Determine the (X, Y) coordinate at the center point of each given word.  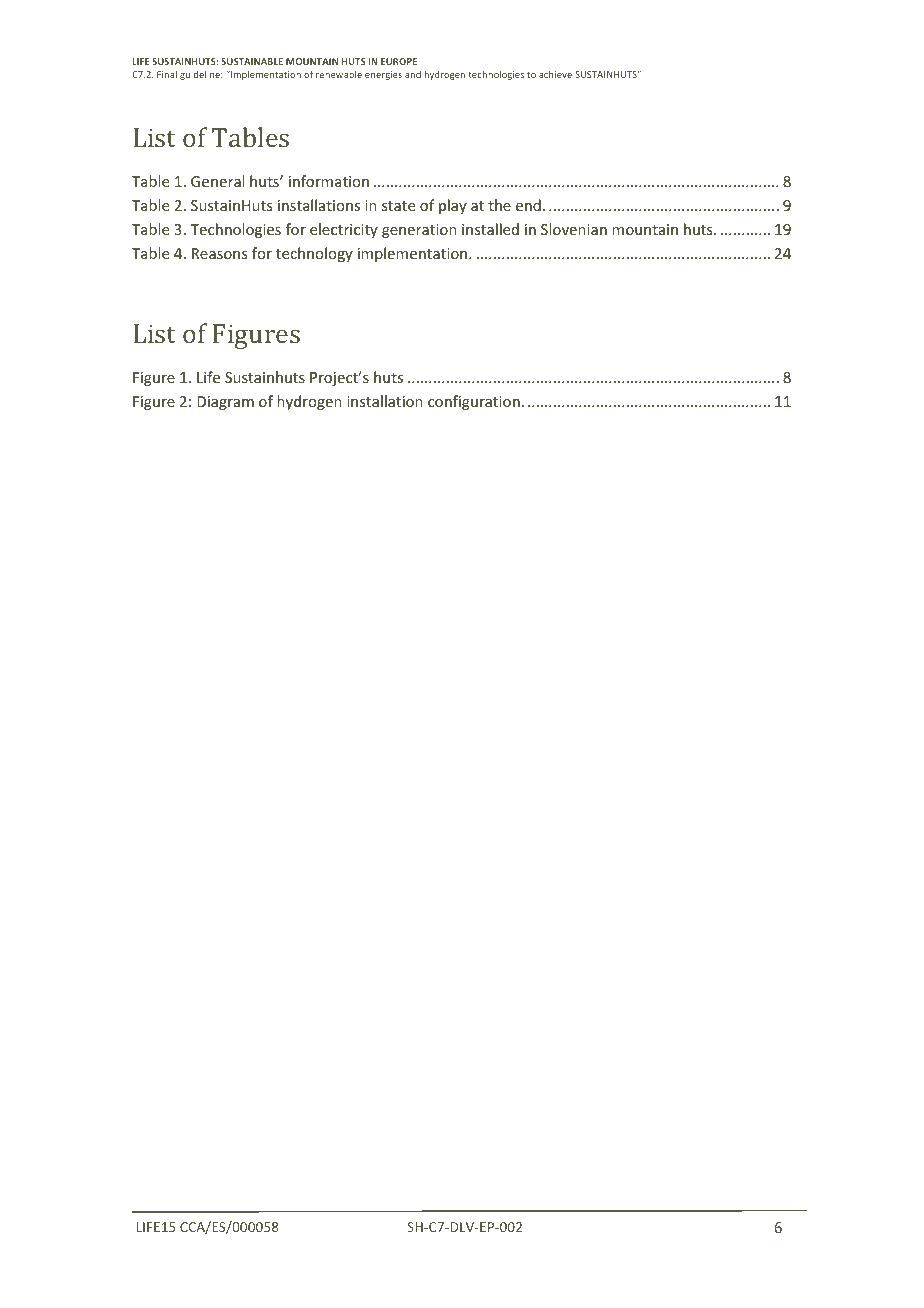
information (329, 181)
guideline (201, 75)
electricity (344, 230)
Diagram (225, 403)
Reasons (219, 253)
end (528, 205)
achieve (555, 74)
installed (490, 229)
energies (383, 75)
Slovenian (574, 229)
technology (314, 254)
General (217, 181)
